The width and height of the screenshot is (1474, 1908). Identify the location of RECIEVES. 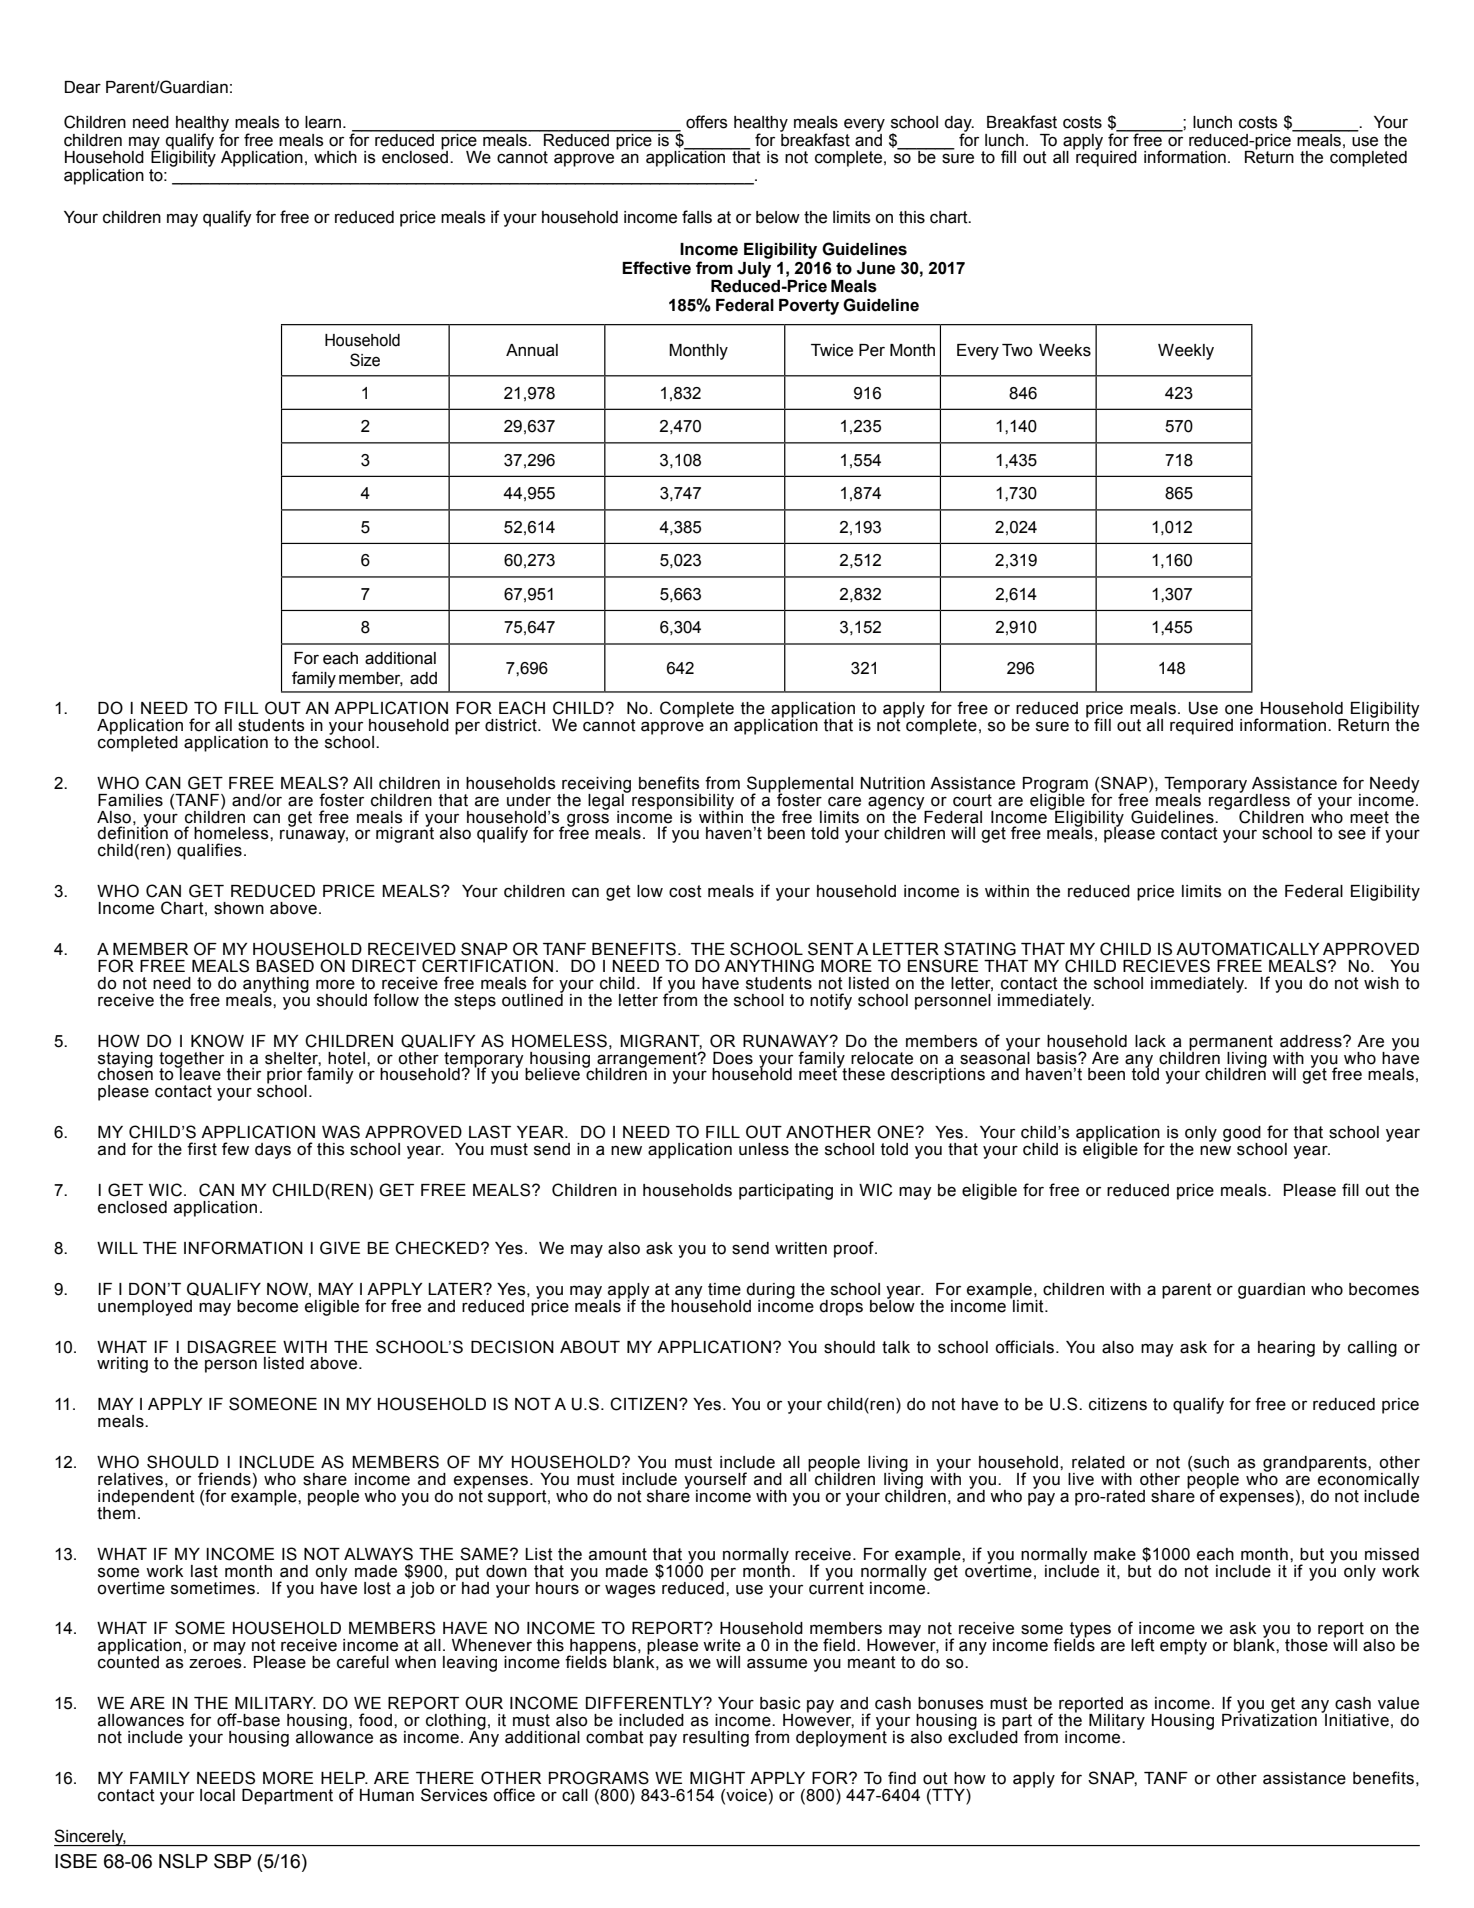
(1166, 966).
